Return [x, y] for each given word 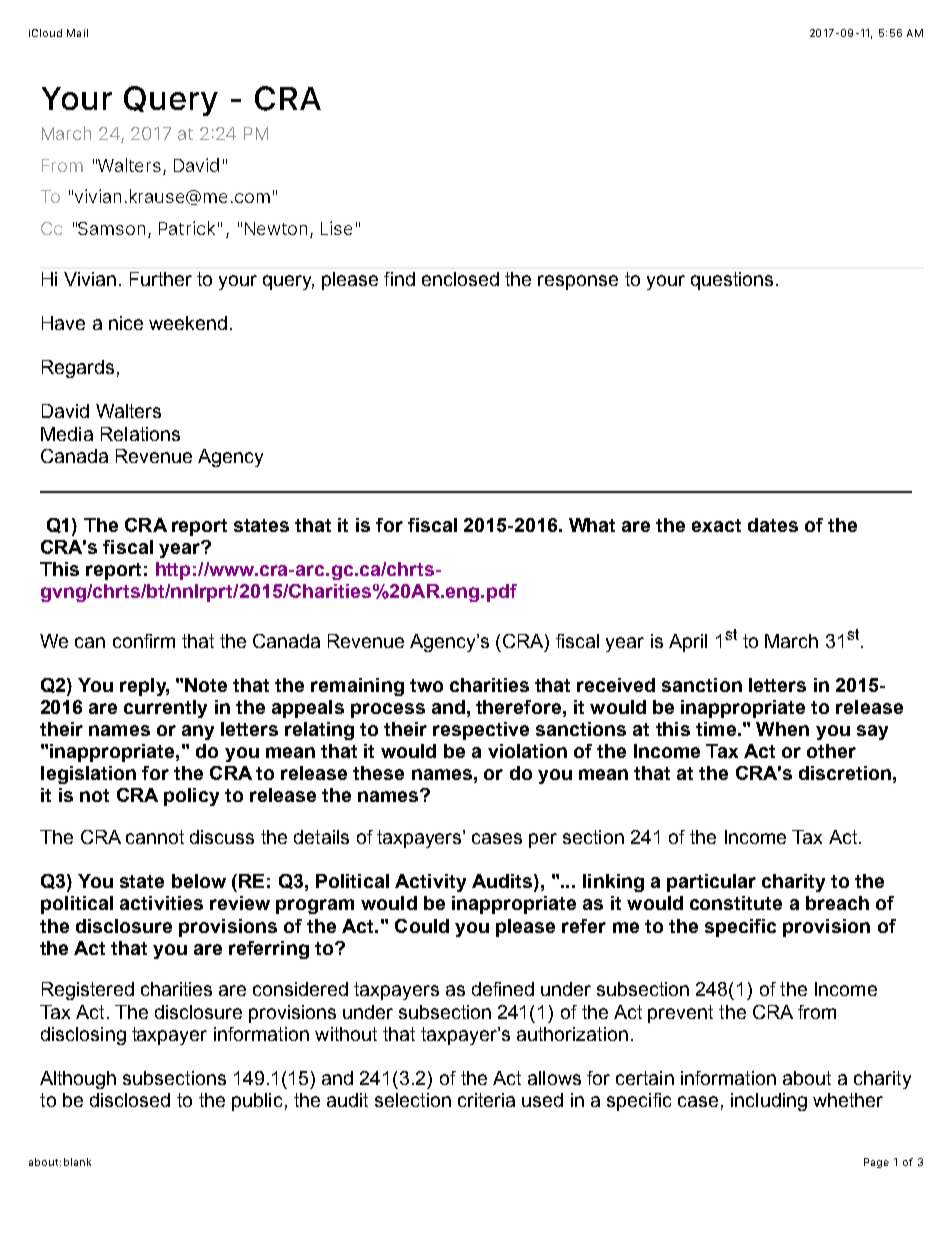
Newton [276, 228]
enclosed [460, 279]
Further [161, 279]
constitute [736, 903]
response [578, 282]
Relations [140, 434]
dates [773, 525]
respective [481, 731]
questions [732, 281]
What [592, 525]
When [782, 729]
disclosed [130, 1100]
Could [422, 926]
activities [161, 903]
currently [165, 709]
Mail [77, 33]
